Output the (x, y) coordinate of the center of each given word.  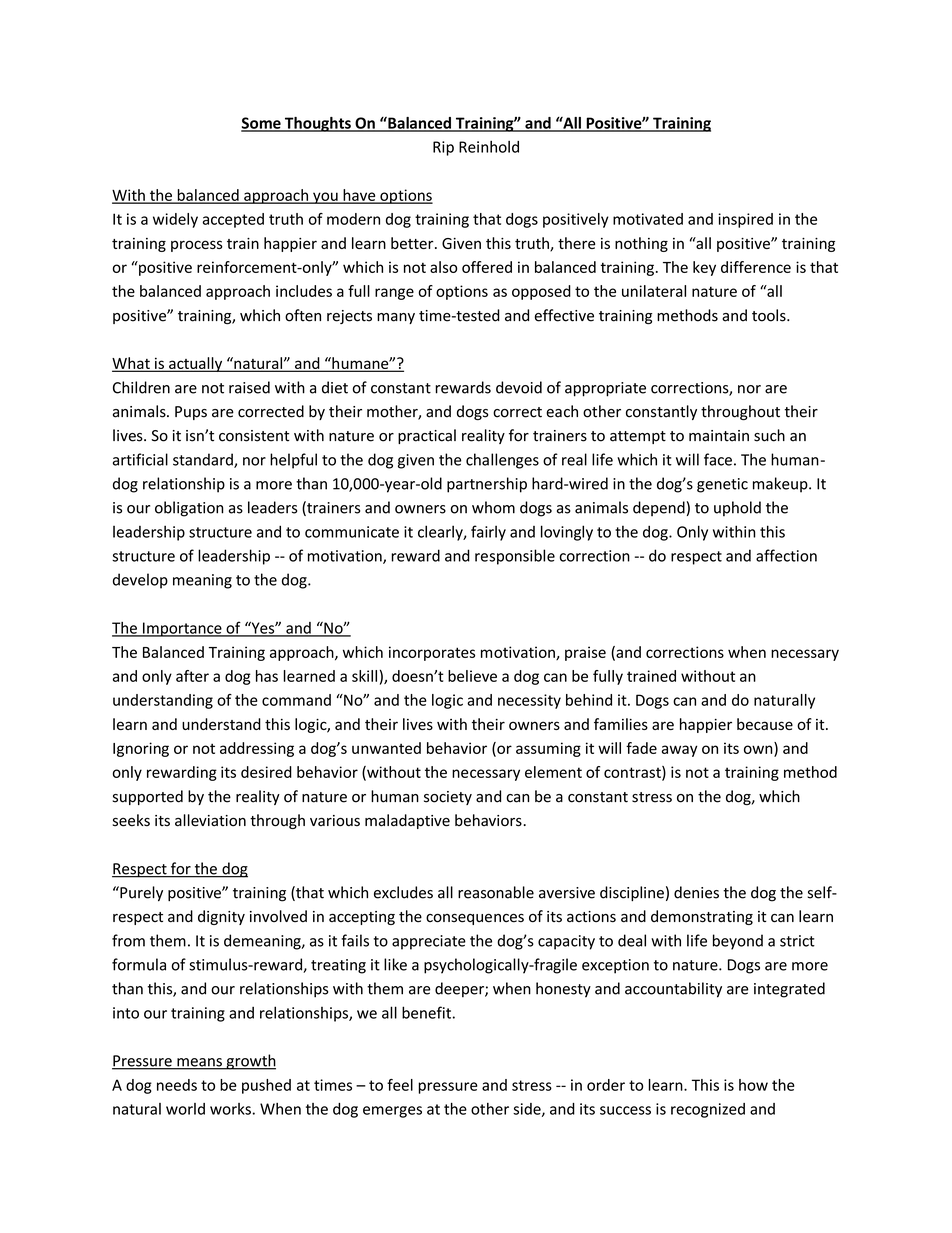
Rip (443, 148)
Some (262, 124)
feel (400, 1085)
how (753, 1085)
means (199, 1063)
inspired (745, 220)
